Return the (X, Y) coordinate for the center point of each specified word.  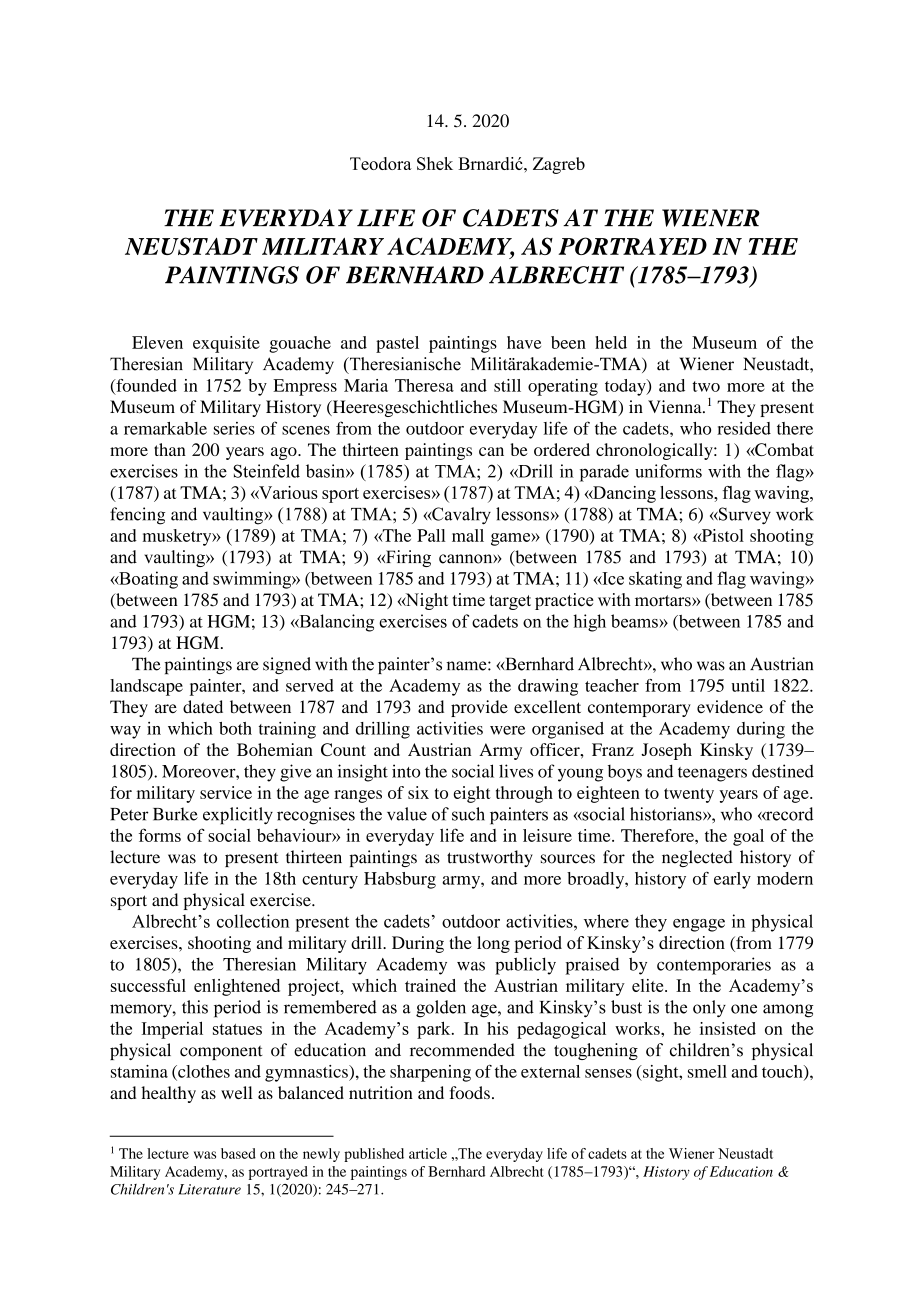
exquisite (226, 344)
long (493, 944)
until (748, 685)
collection (253, 921)
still (507, 385)
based (238, 1153)
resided (744, 428)
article (428, 1153)
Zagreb (559, 165)
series (234, 428)
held (611, 342)
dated (203, 706)
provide (479, 708)
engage (699, 925)
